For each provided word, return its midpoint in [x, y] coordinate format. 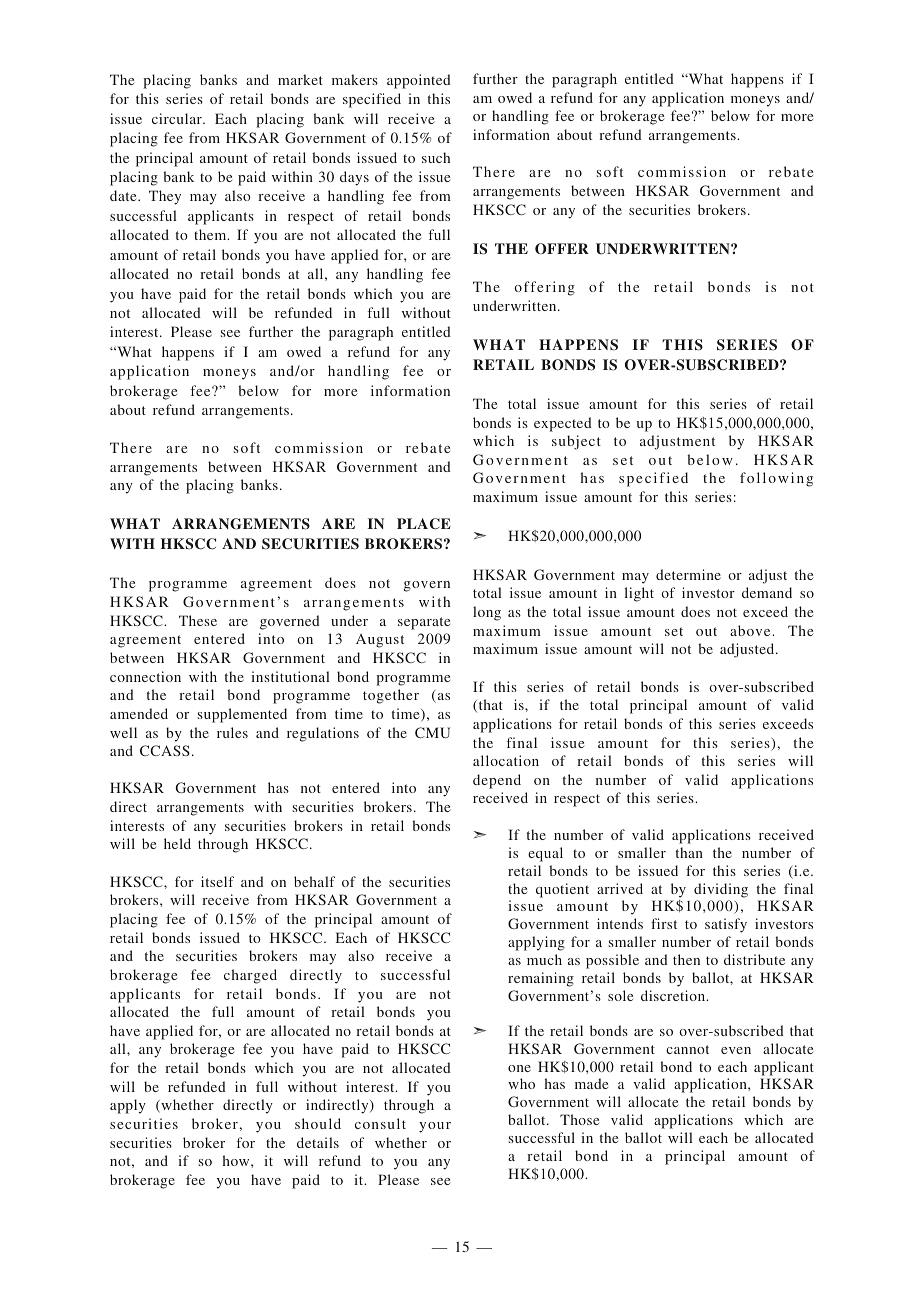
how [237, 1160]
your [435, 1127]
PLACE [424, 524]
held [177, 843]
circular [178, 118]
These [198, 620]
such [436, 157]
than [689, 852]
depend [497, 781]
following [776, 479]
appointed [419, 81]
